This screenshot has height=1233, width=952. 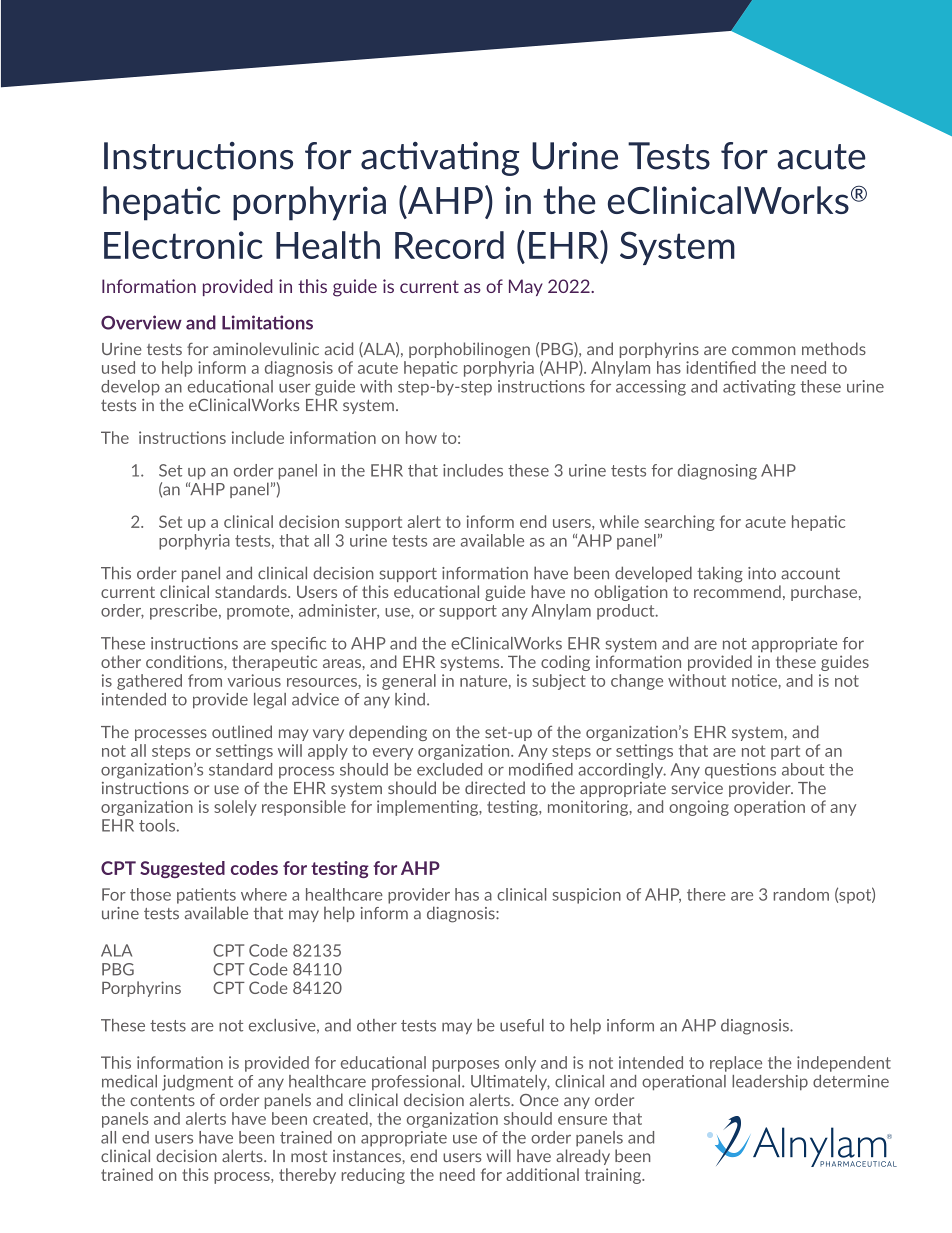 What do you see at coordinates (542, 1174) in the screenshot?
I see `additional` at bounding box center [542, 1174].
